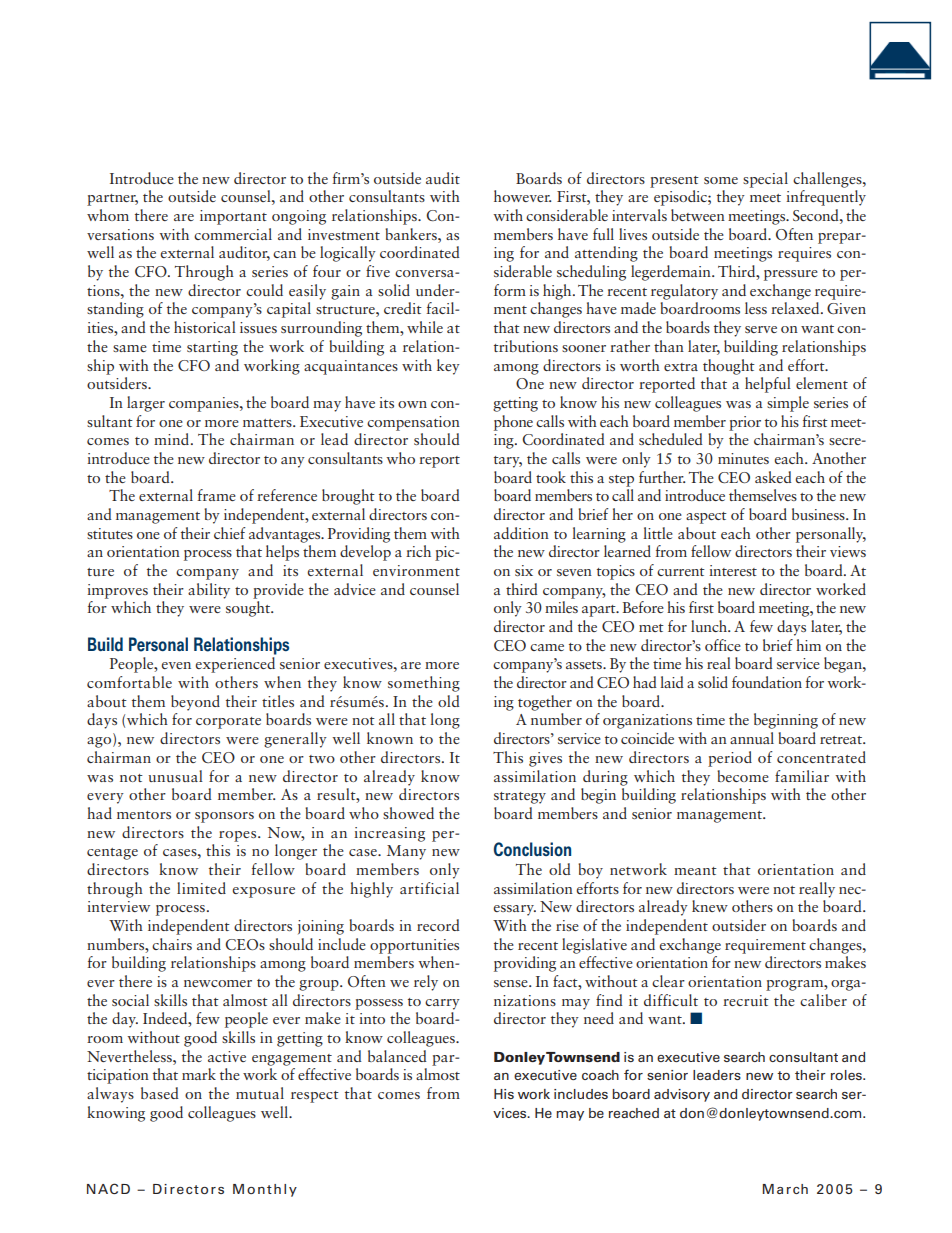 This document has height=1233, width=952. I want to click on mark, so click(199, 1074).
